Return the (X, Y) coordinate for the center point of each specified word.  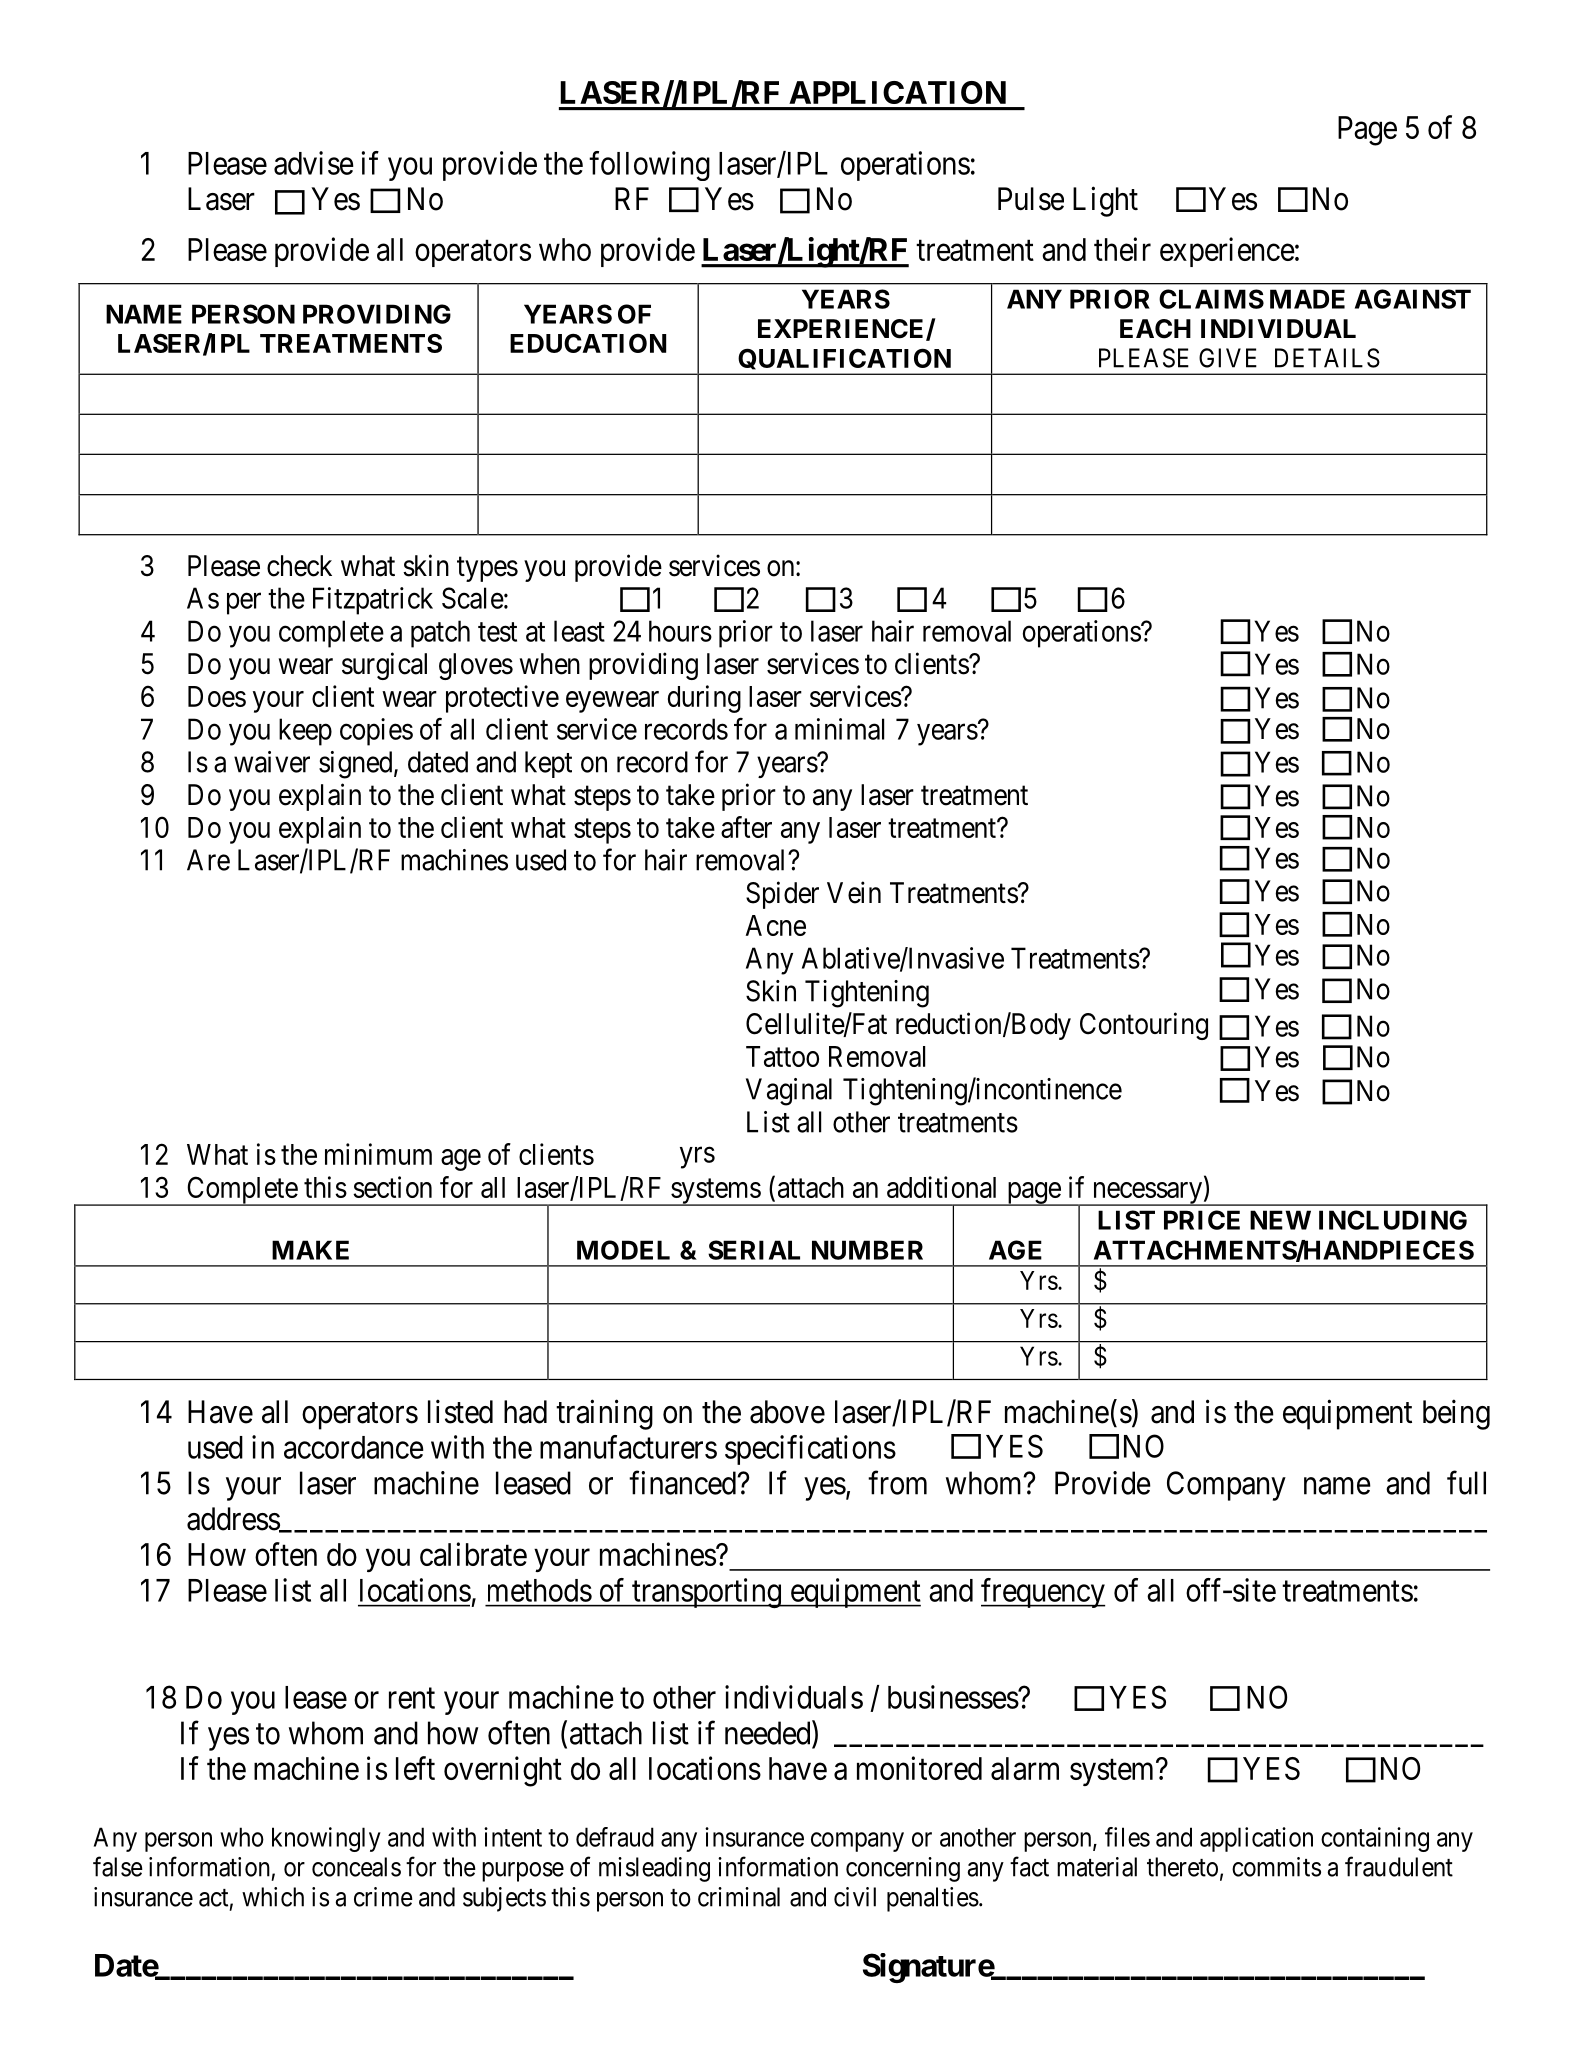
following (649, 166)
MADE (1307, 299)
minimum (378, 1154)
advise (314, 163)
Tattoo (782, 1056)
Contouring (1144, 1026)
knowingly (326, 1839)
